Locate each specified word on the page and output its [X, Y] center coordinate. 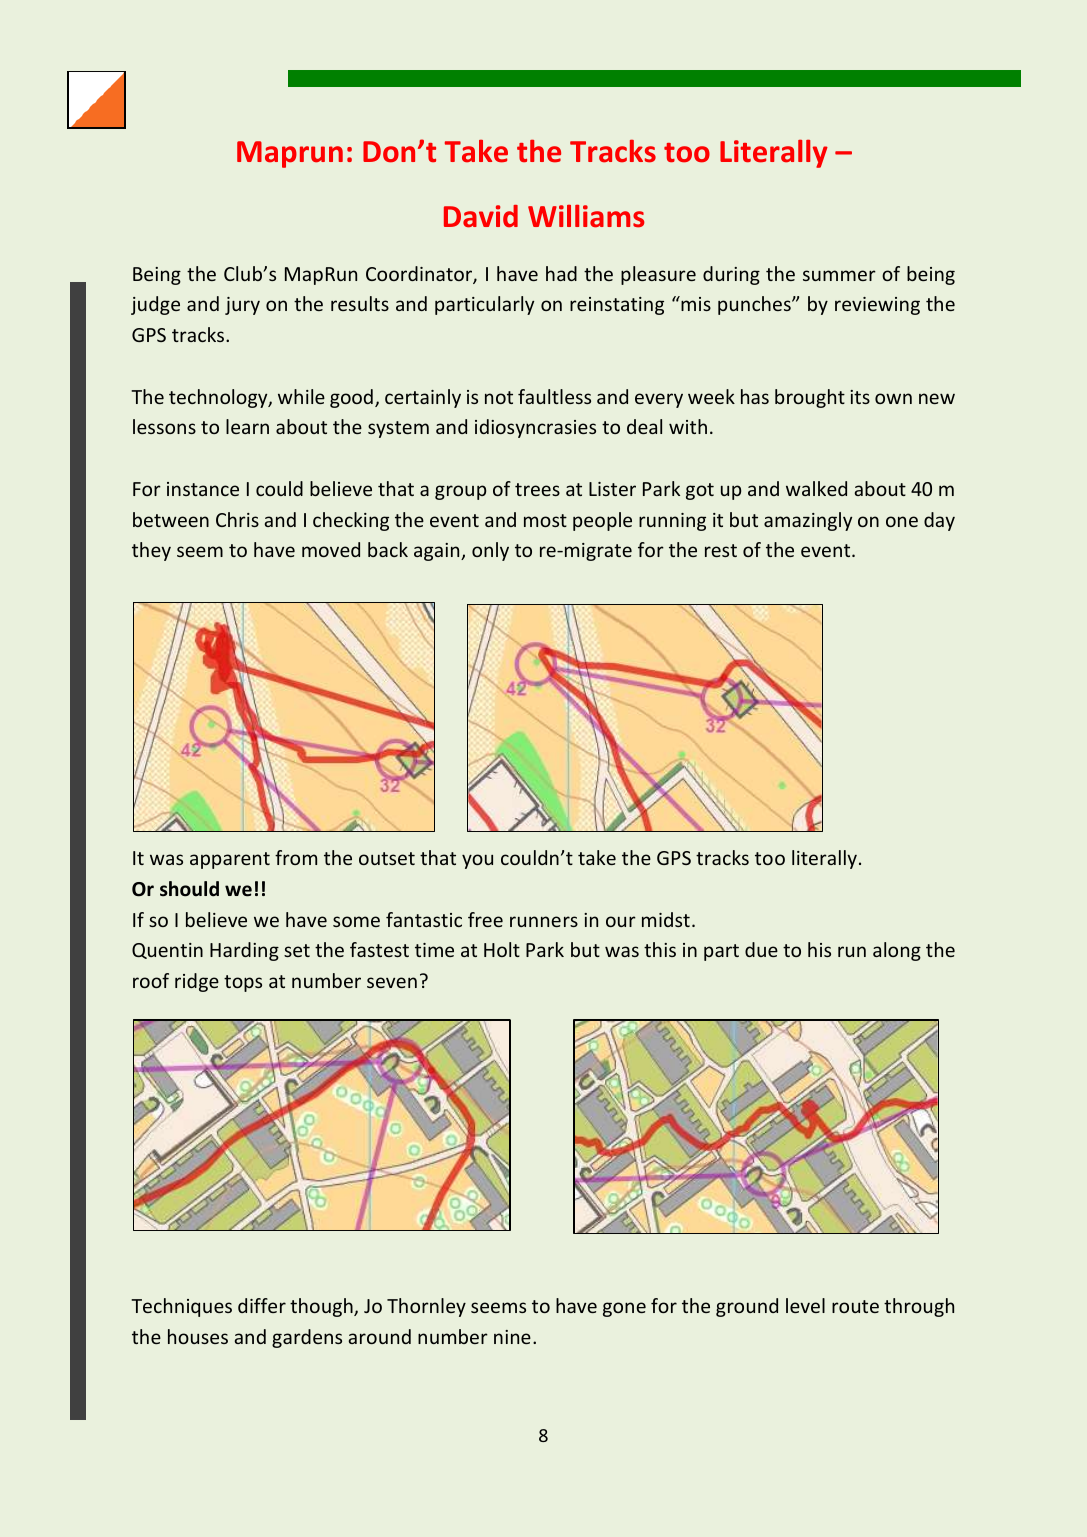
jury [242, 306]
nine [512, 1337]
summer [839, 275]
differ [262, 1305]
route [855, 1306]
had [561, 273]
